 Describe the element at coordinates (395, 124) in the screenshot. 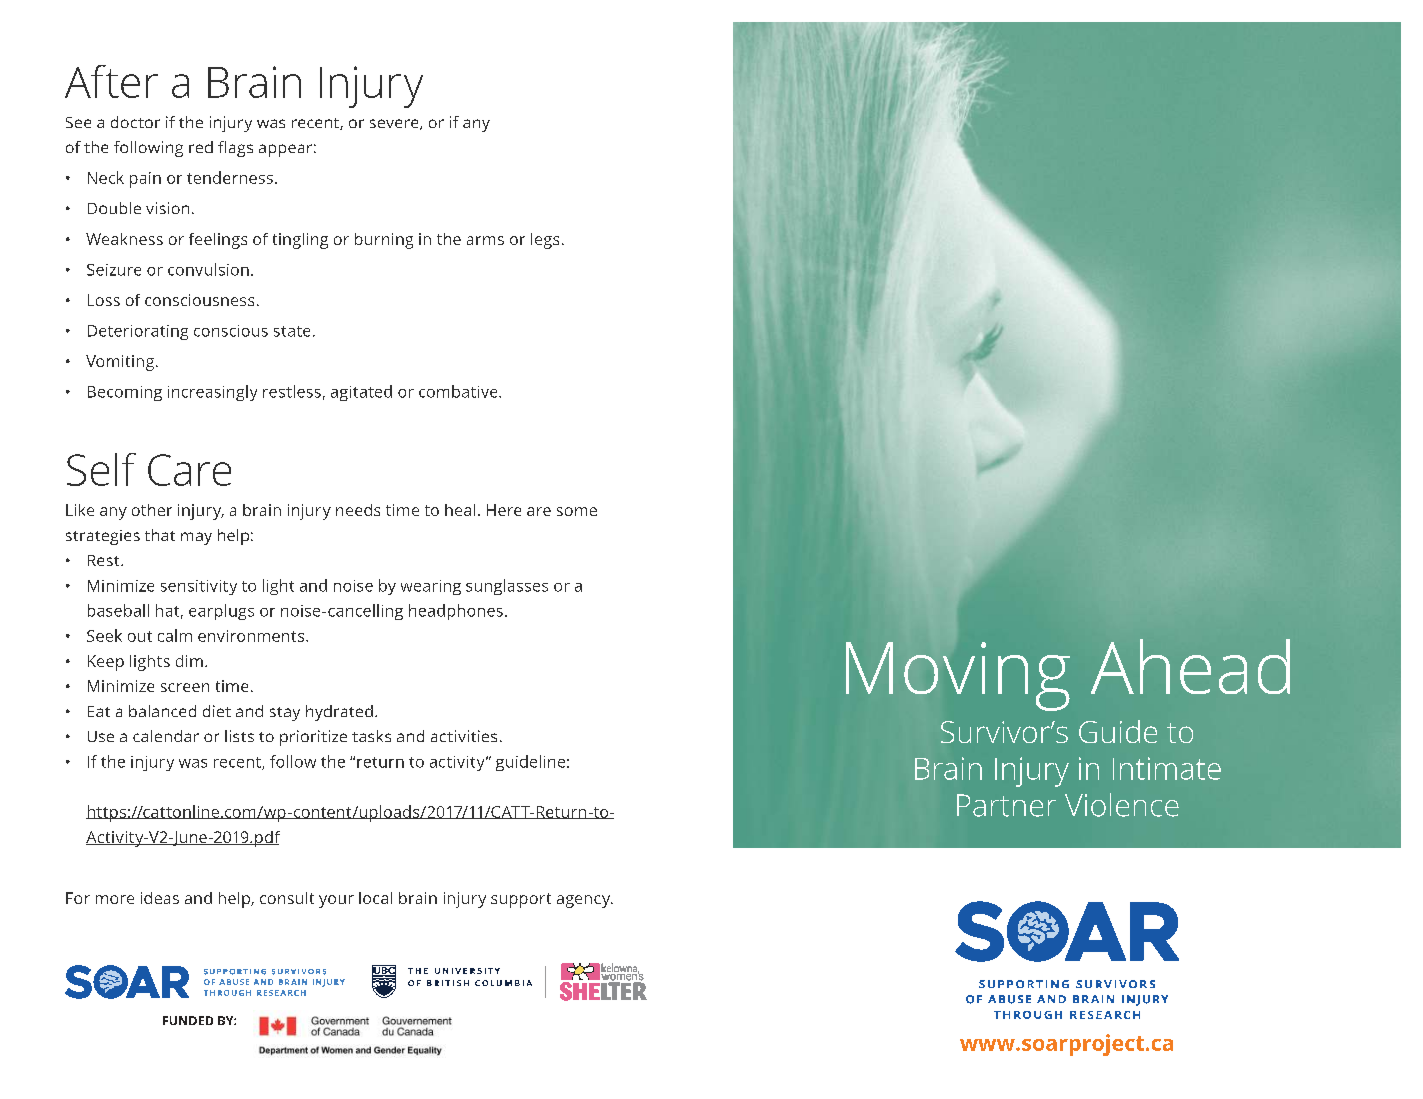

I see `severe` at that location.
